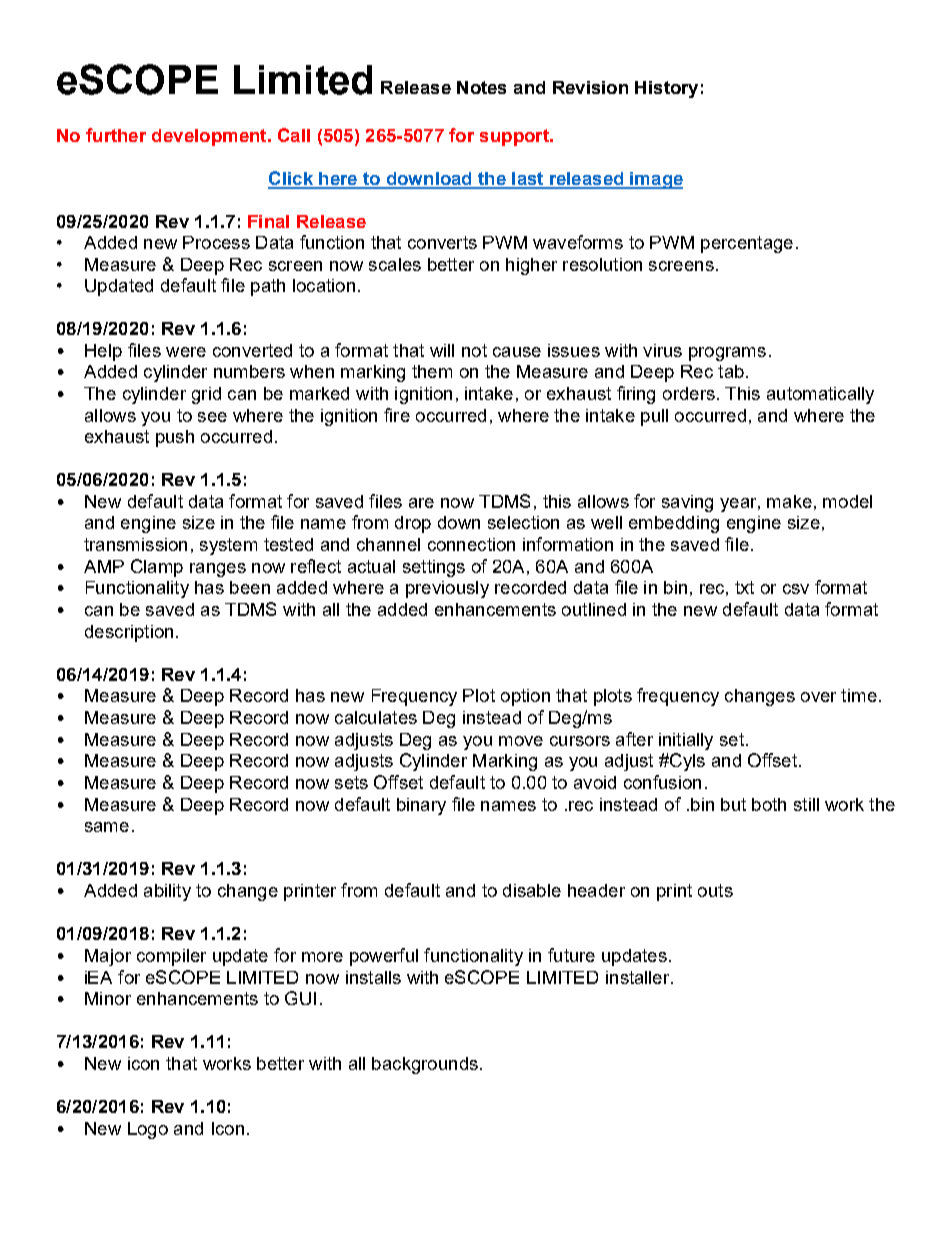 The height and width of the screenshot is (1233, 952). What do you see at coordinates (210, 137) in the screenshot?
I see `development` at bounding box center [210, 137].
